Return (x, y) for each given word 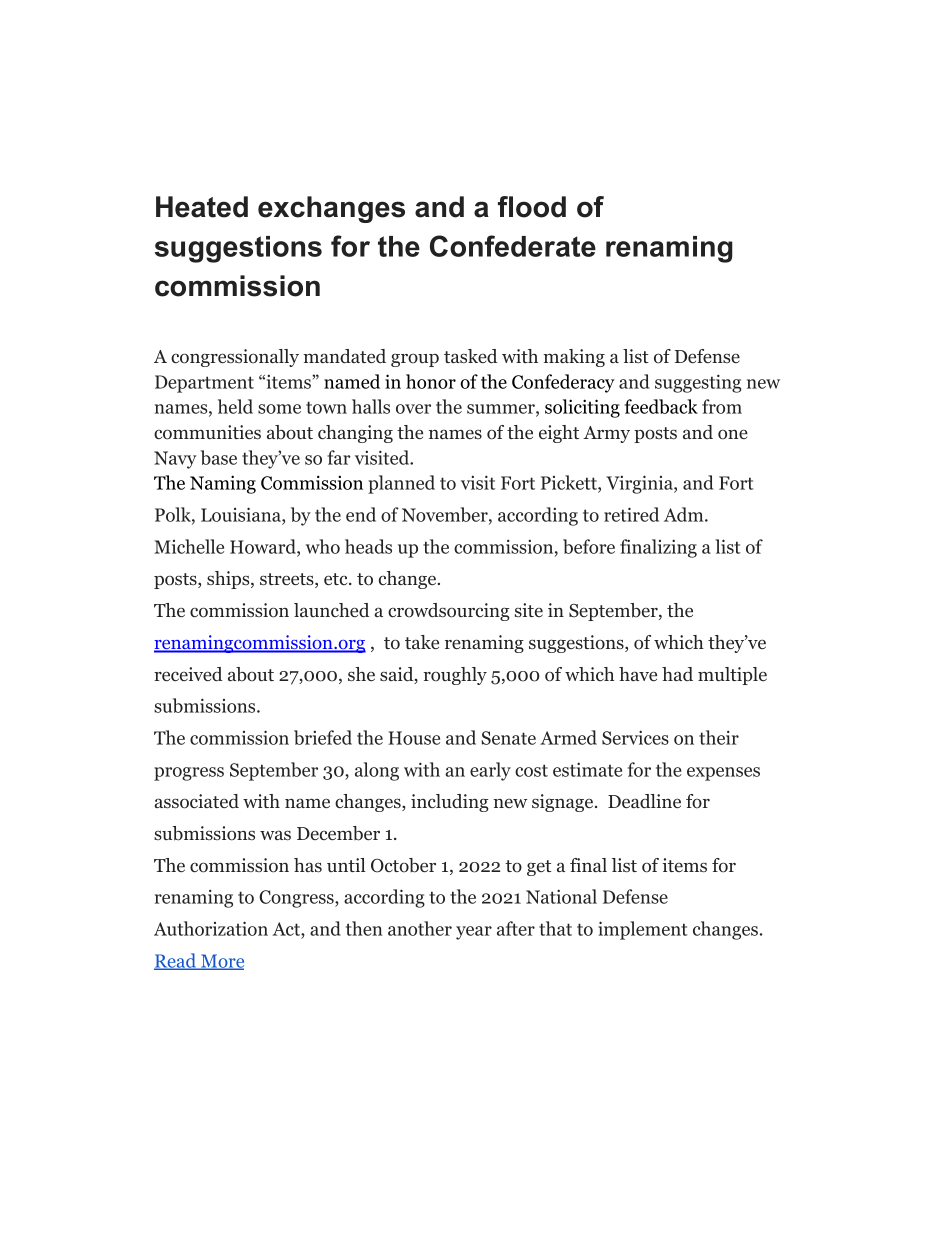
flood (532, 207)
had (677, 674)
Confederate (513, 246)
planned (401, 484)
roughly (455, 676)
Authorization (211, 928)
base (219, 457)
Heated (202, 207)
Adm (685, 514)
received (188, 674)
